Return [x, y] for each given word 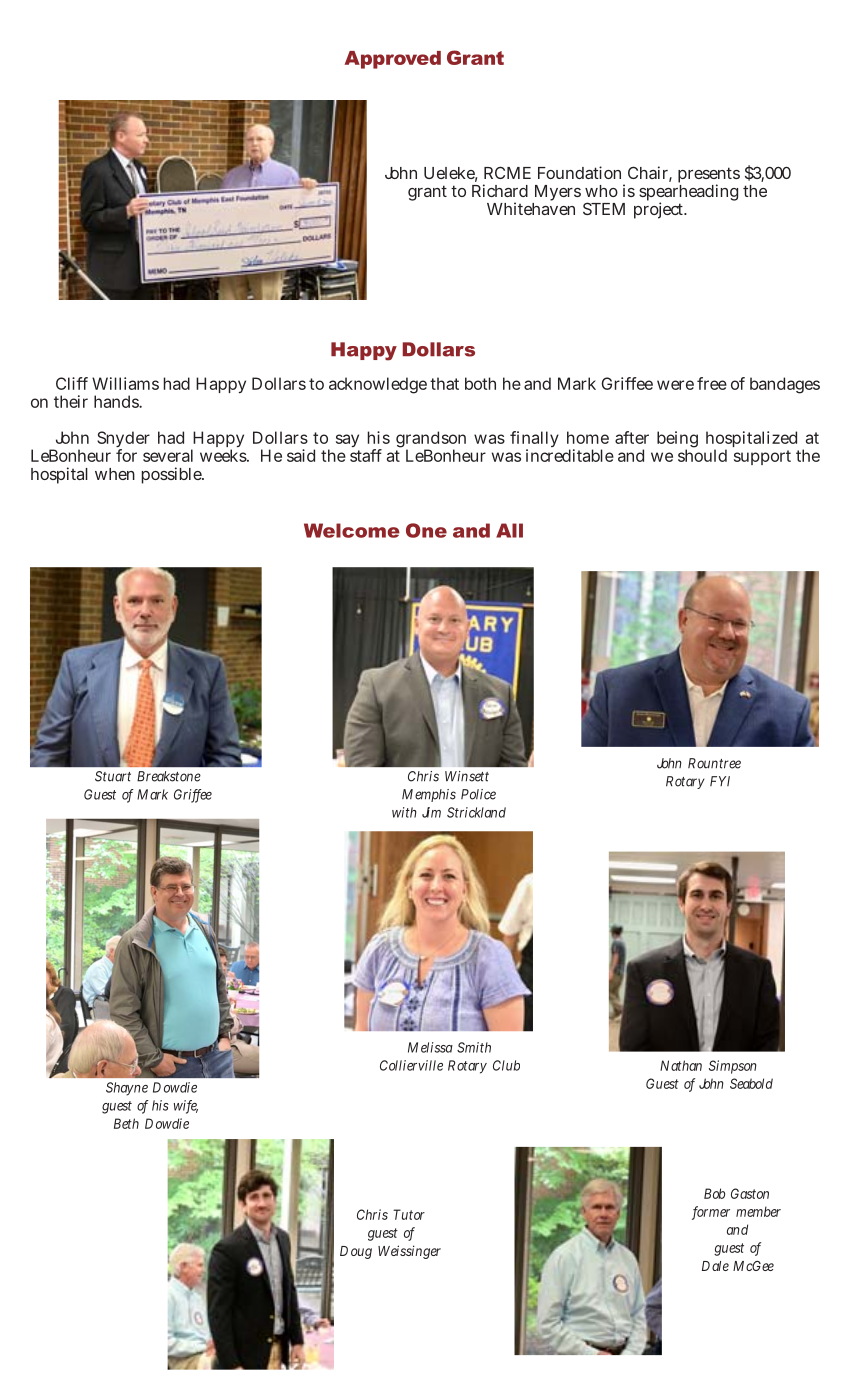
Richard [500, 190]
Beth [126, 1123]
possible [173, 475]
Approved [393, 60]
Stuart [113, 776]
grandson [431, 441]
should [702, 454]
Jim [431, 812]
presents [709, 176]
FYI [720, 781]
